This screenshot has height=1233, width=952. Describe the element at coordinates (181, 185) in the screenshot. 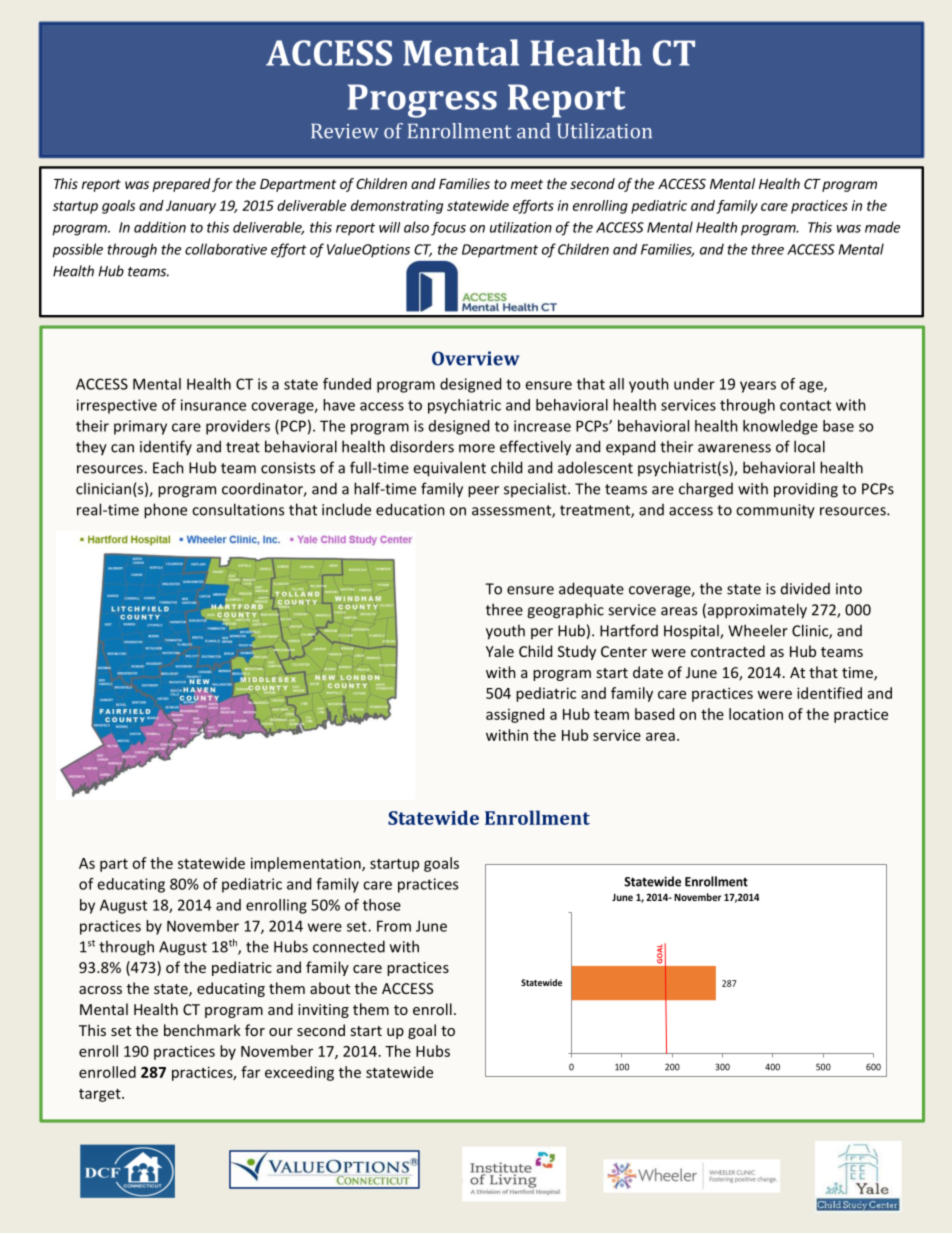

I see `prepared` at that location.
